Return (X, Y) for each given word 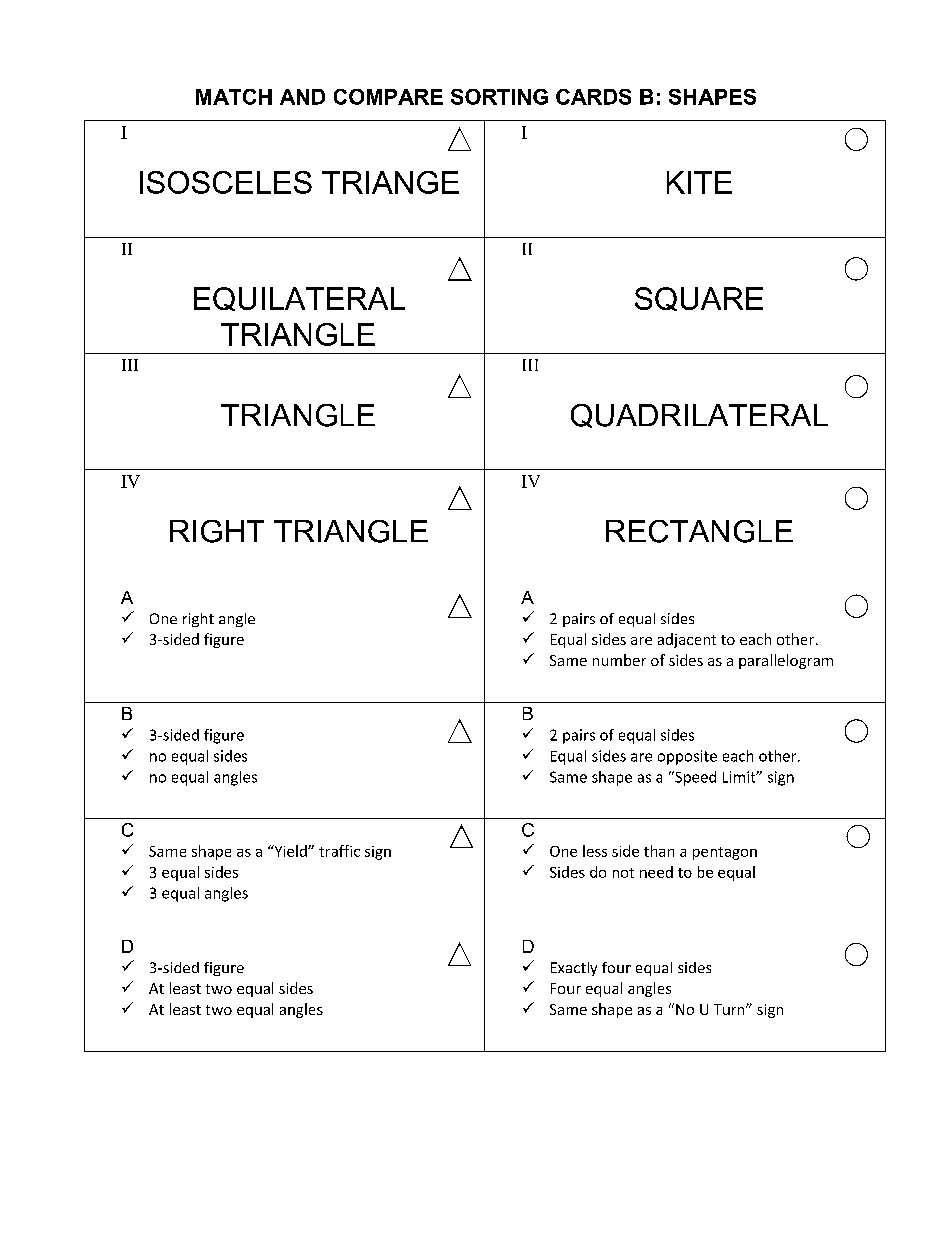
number (619, 660)
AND (302, 97)
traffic (339, 851)
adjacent (687, 640)
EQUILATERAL (299, 299)
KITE (699, 182)
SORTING (499, 97)
